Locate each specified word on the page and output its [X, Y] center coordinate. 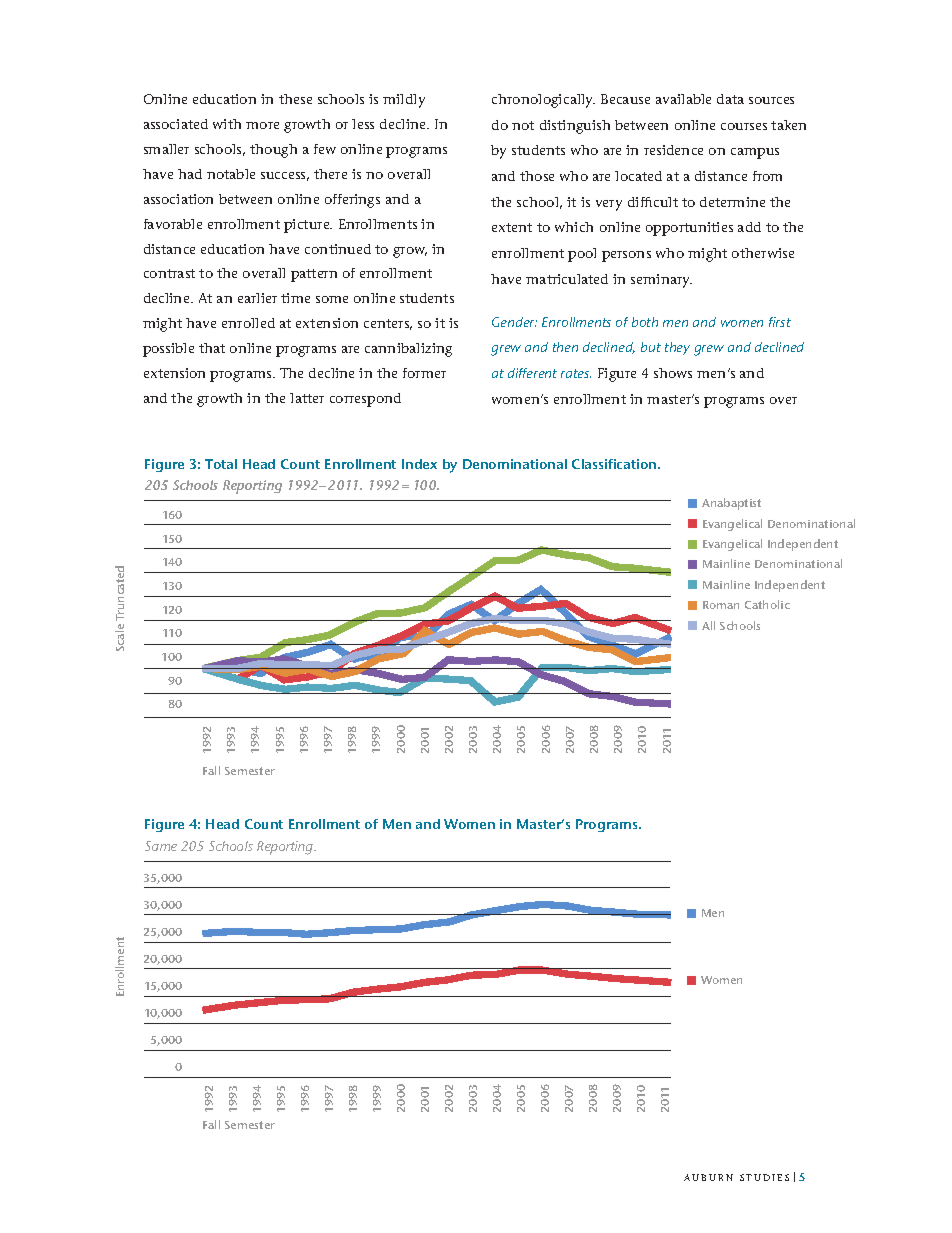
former [424, 373]
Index [419, 464]
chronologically [543, 101]
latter [307, 398]
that [212, 348]
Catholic [767, 604]
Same [161, 846]
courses [744, 126]
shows [673, 373]
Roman [721, 605]
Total [221, 464]
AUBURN [708, 1177]
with [227, 124]
